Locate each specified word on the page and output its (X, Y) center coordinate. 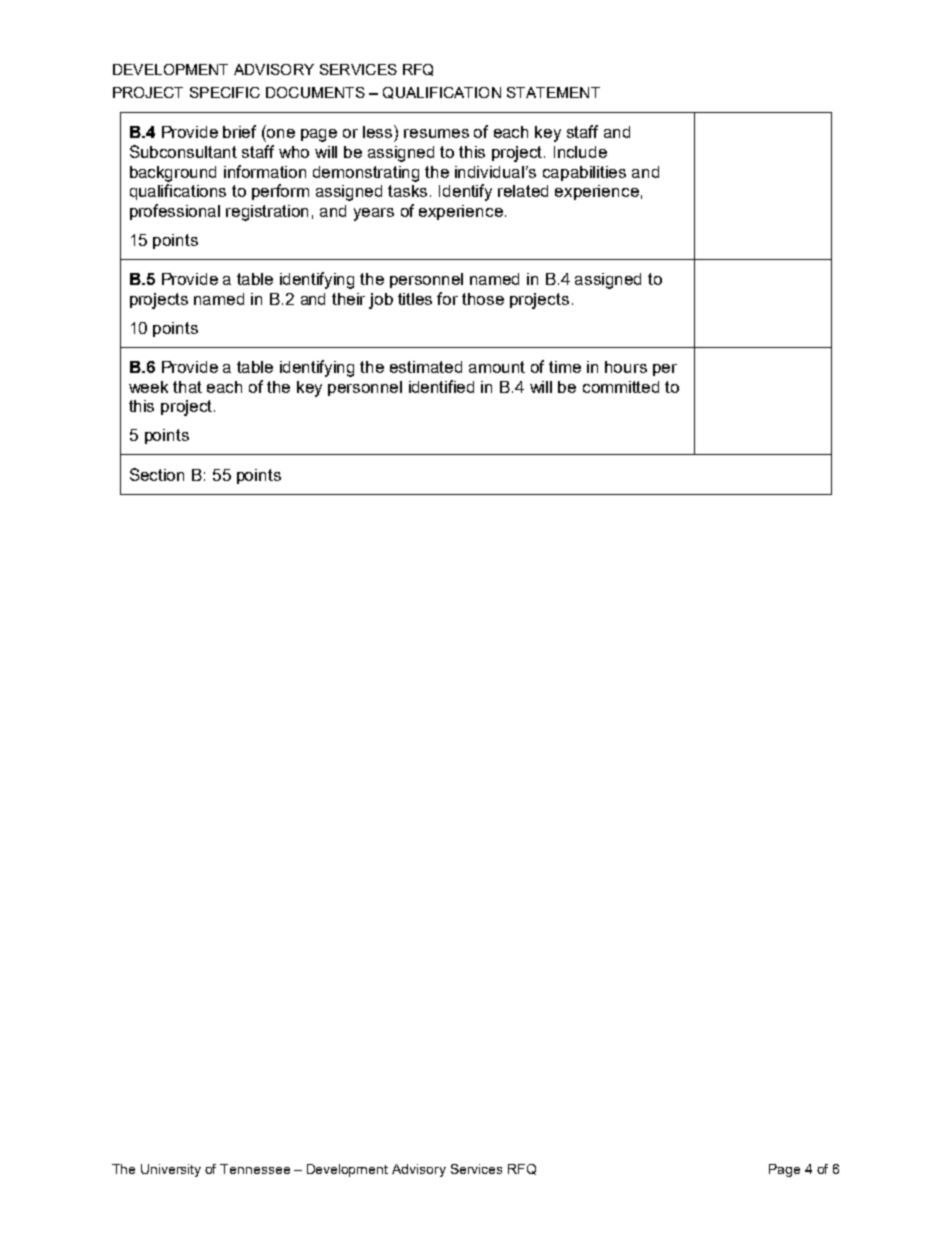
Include (580, 152)
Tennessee (255, 1169)
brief (239, 131)
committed (621, 387)
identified (441, 386)
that (187, 387)
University (171, 1170)
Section (157, 474)
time (565, 367)
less (379, 131)
